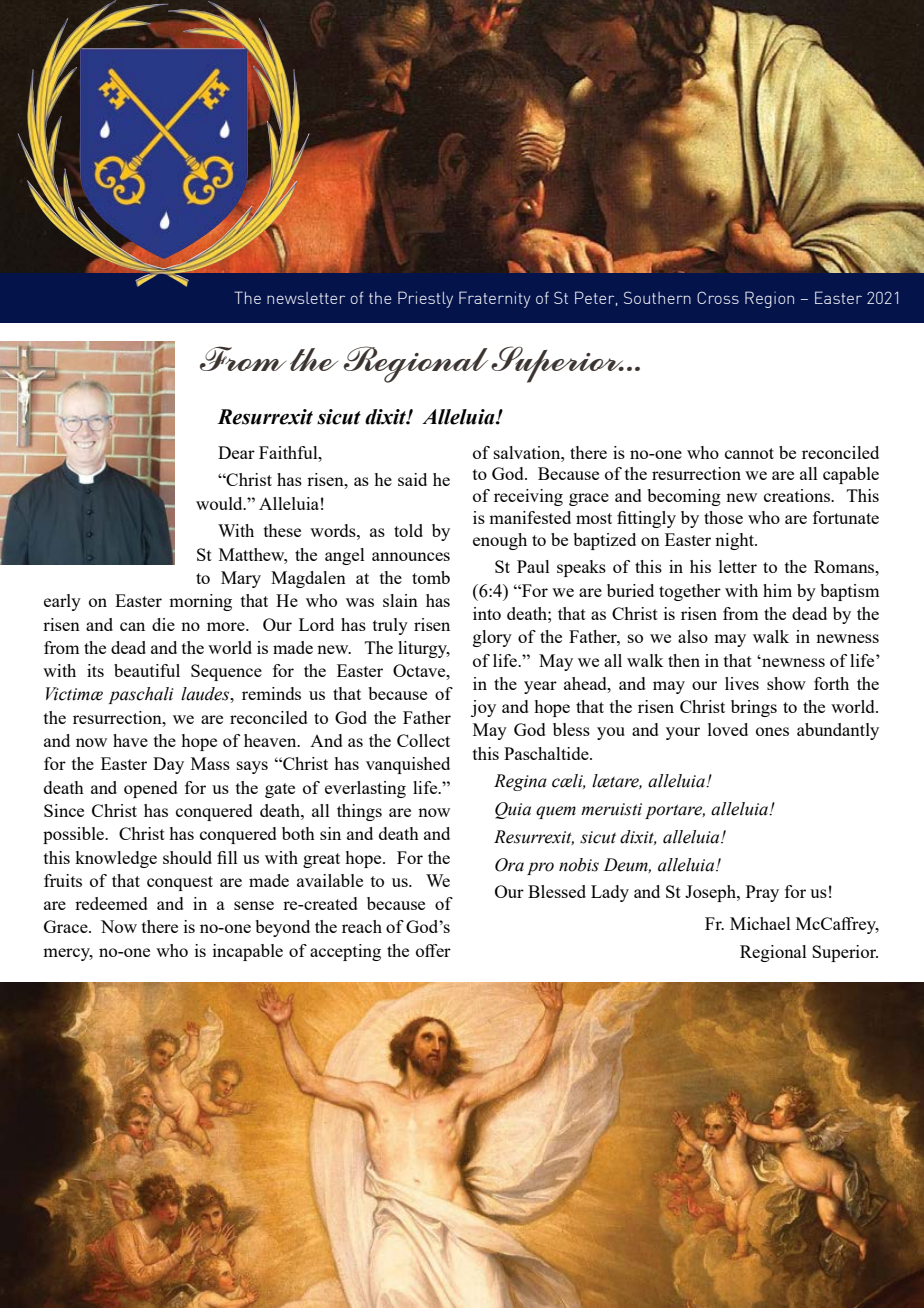 This screenshot has height=1308, width=924. Describe the element at coordinates (487, 613) in the screenshot. I see `into` at that location.
